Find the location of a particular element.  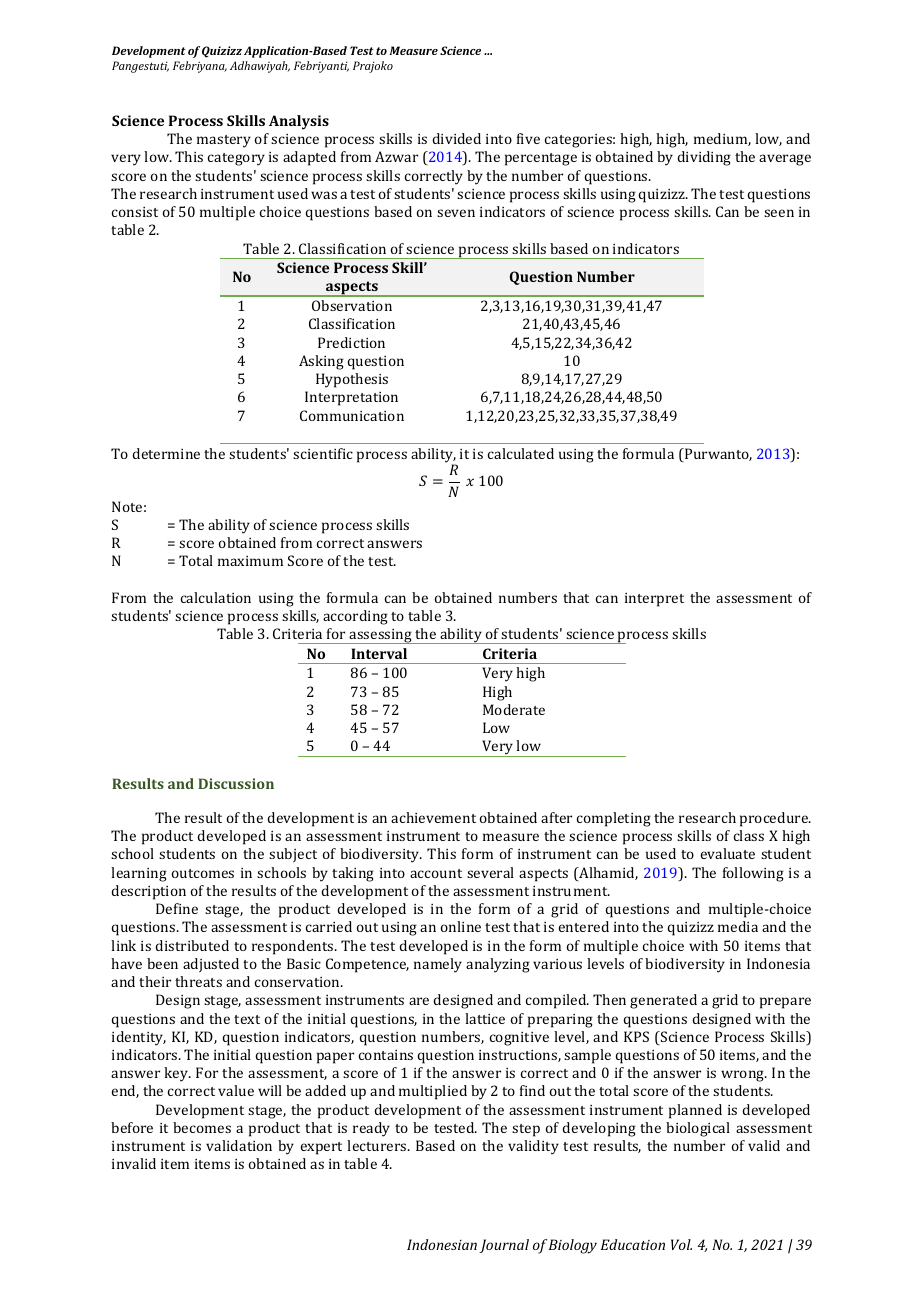

Moderate is located at coordinates (514, 709).
